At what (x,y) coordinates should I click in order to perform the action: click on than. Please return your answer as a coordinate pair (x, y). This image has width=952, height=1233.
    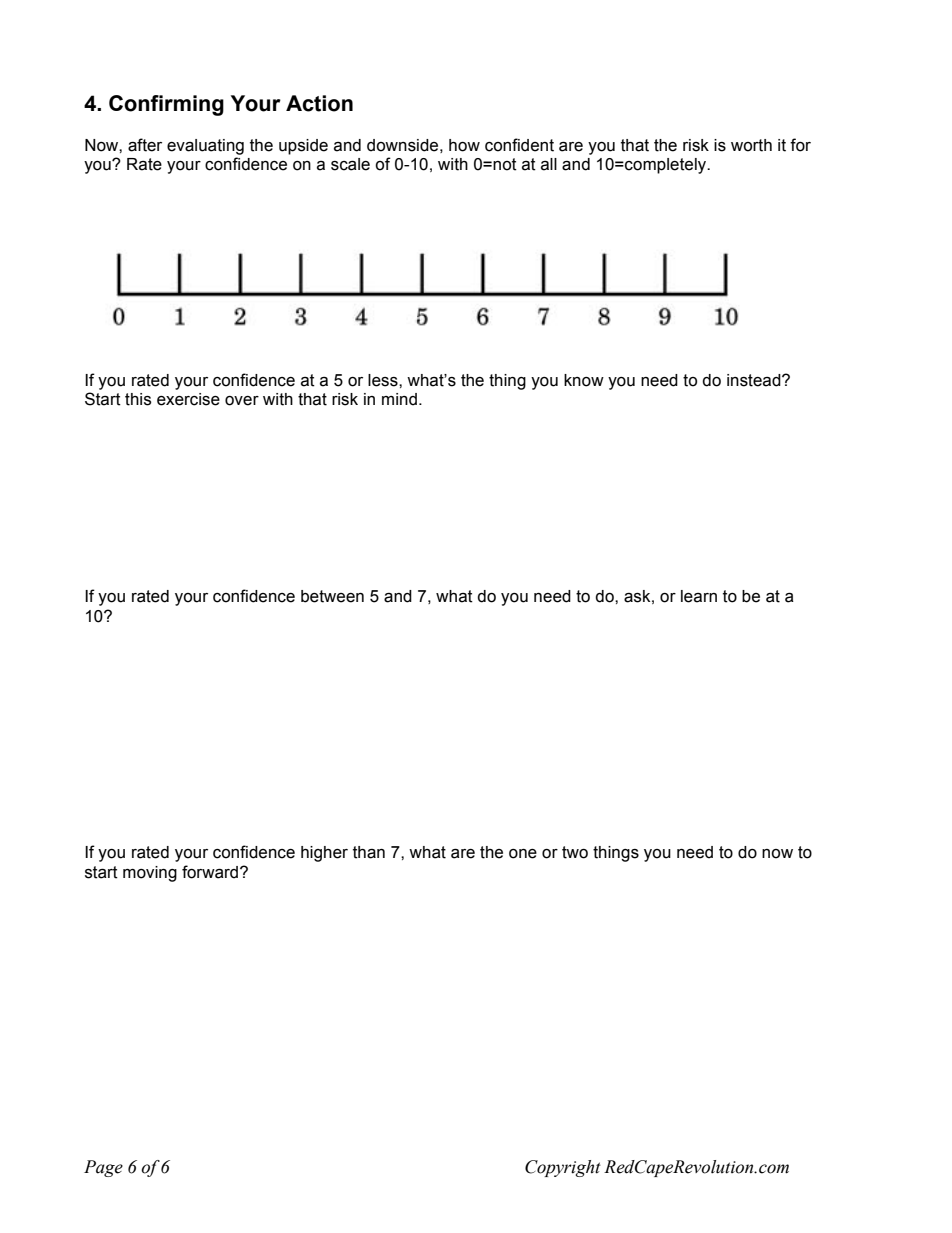
    Looking at the image, I should click on (369, 852).
